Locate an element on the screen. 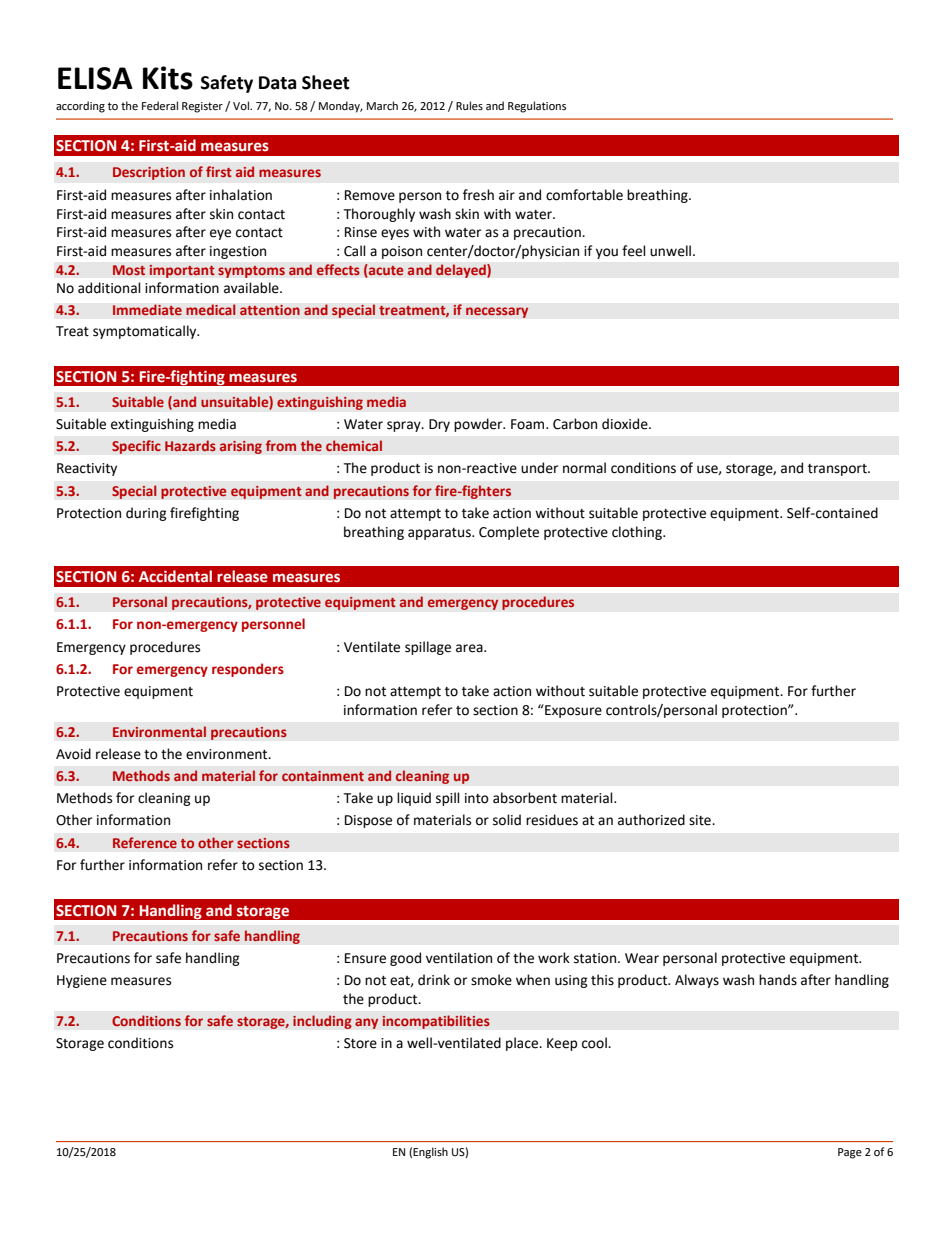  Hygiene is located at coordinates (82, 981).
